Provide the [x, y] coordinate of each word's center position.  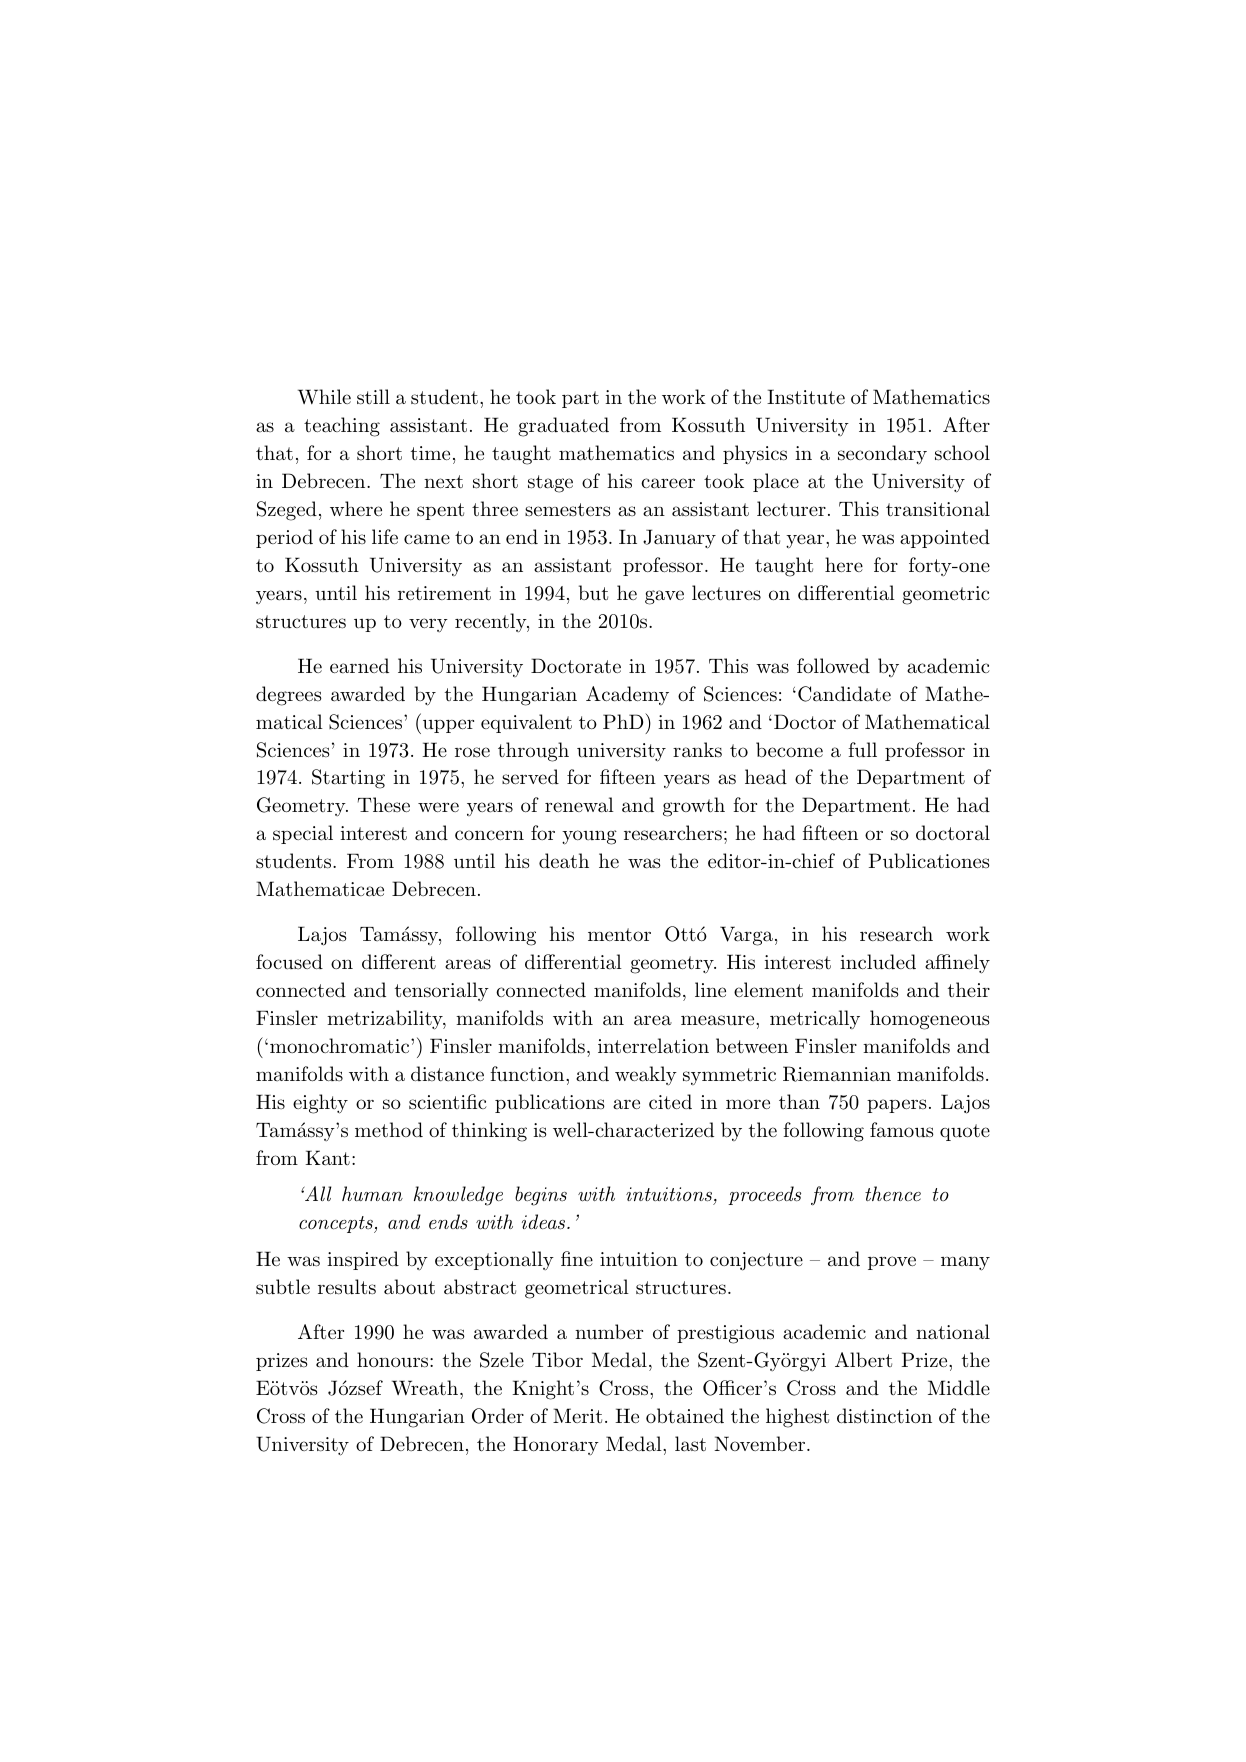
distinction [884, 1416]
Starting [348, 779]
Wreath [425, 1388]
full [862, 750]
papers [897, 1106]
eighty [320, 1104]
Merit [577, 1415]
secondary [882, 455]
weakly [646, 1075]
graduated [563, 427]
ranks [697, 750]
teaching [342, 427]
